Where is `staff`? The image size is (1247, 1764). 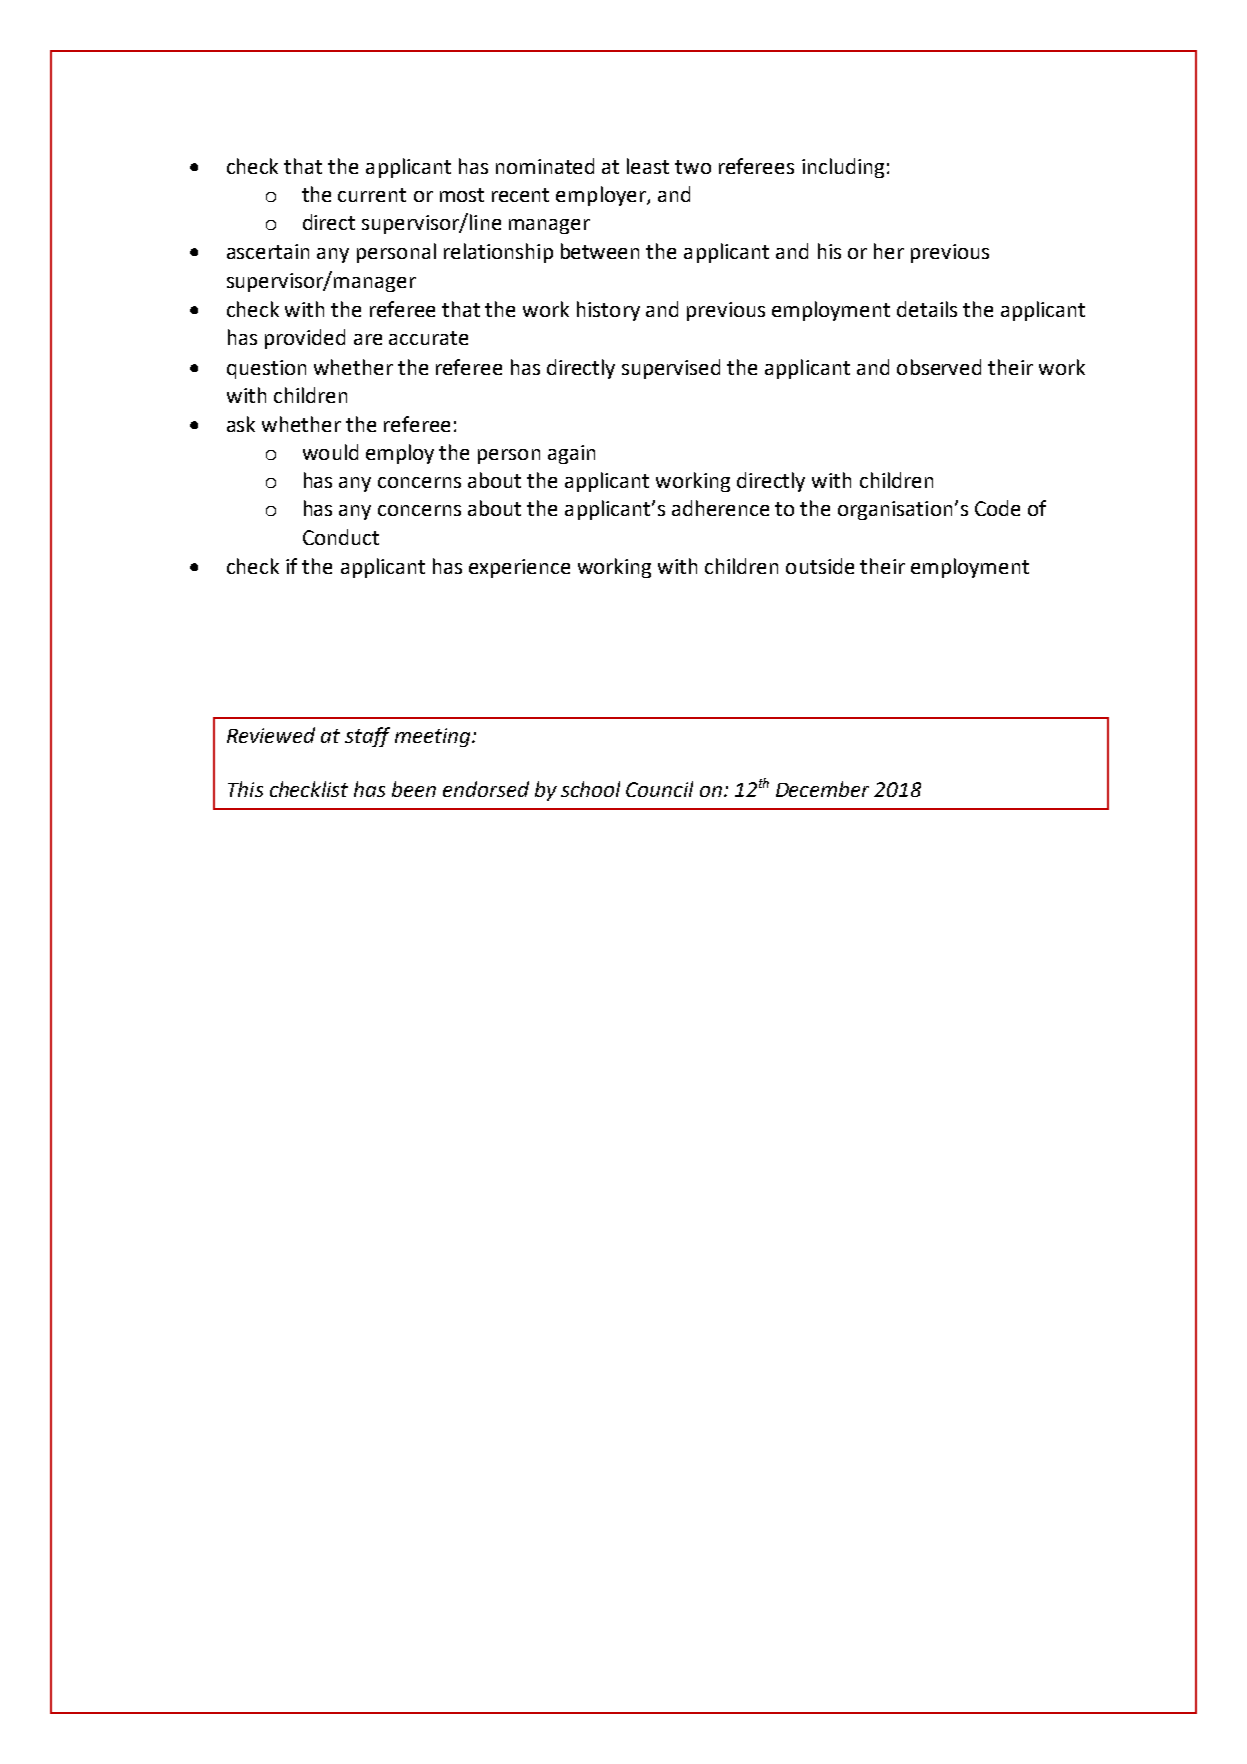
staff is located at coordinates (367, 737).
